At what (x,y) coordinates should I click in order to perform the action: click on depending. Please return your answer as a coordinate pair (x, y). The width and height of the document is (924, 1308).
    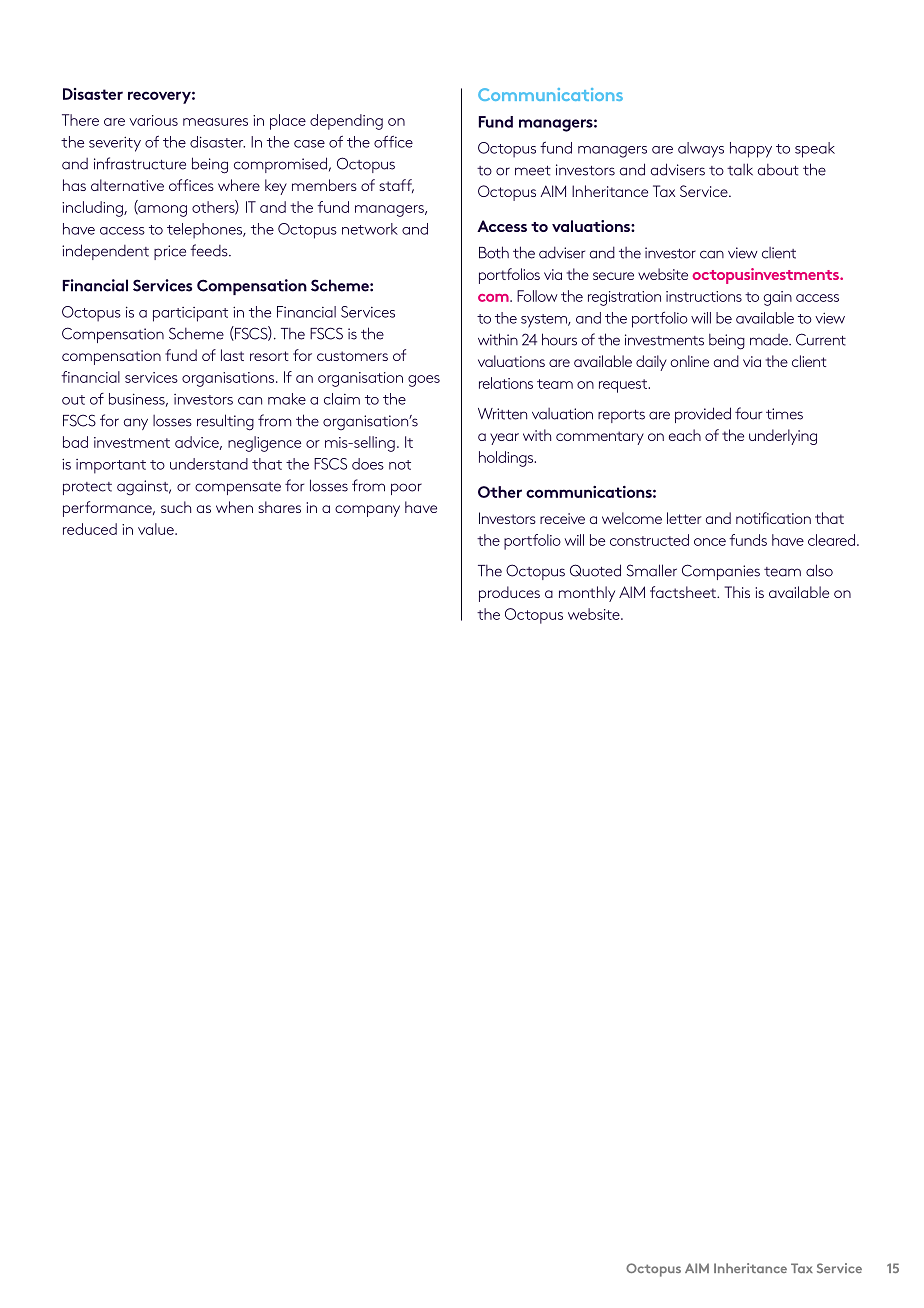
    Looking at the image, I should click on (346, 122).
